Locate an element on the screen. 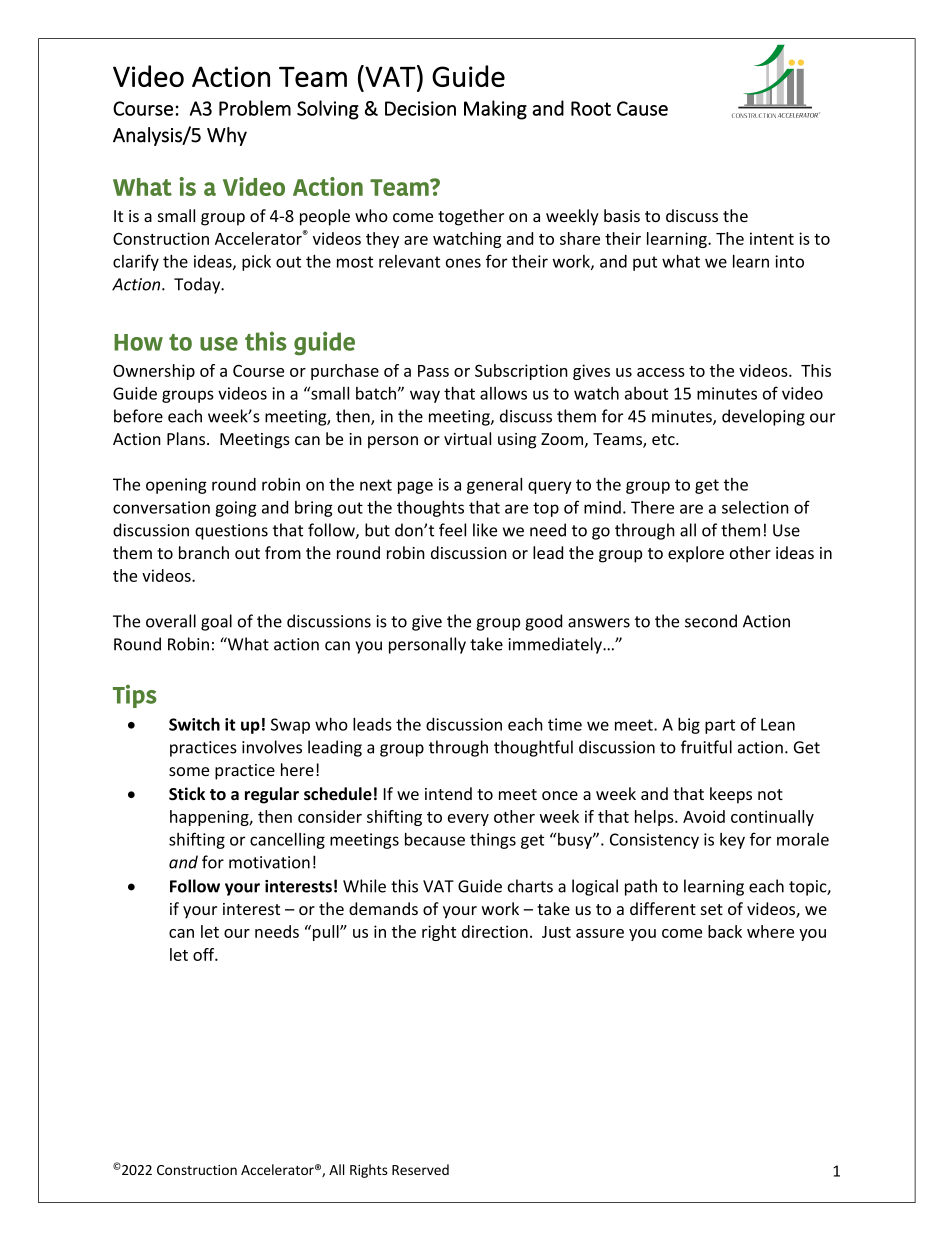  Why is located at coordinates (227, 136).
